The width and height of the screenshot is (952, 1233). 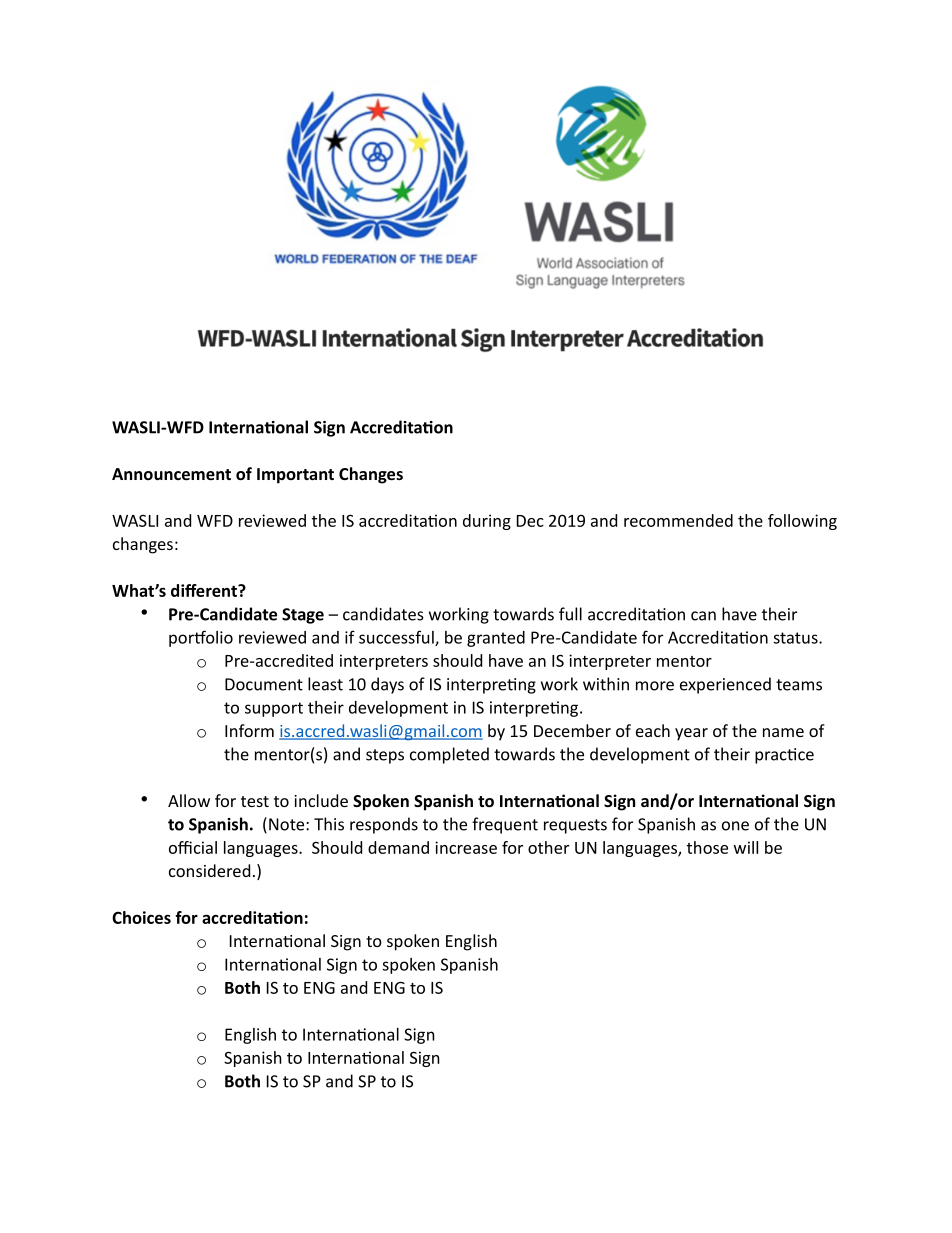 What do you see at coordinates (249, 730) in the screenshot?
I see `Inform` at bounding box center [249, 730].
